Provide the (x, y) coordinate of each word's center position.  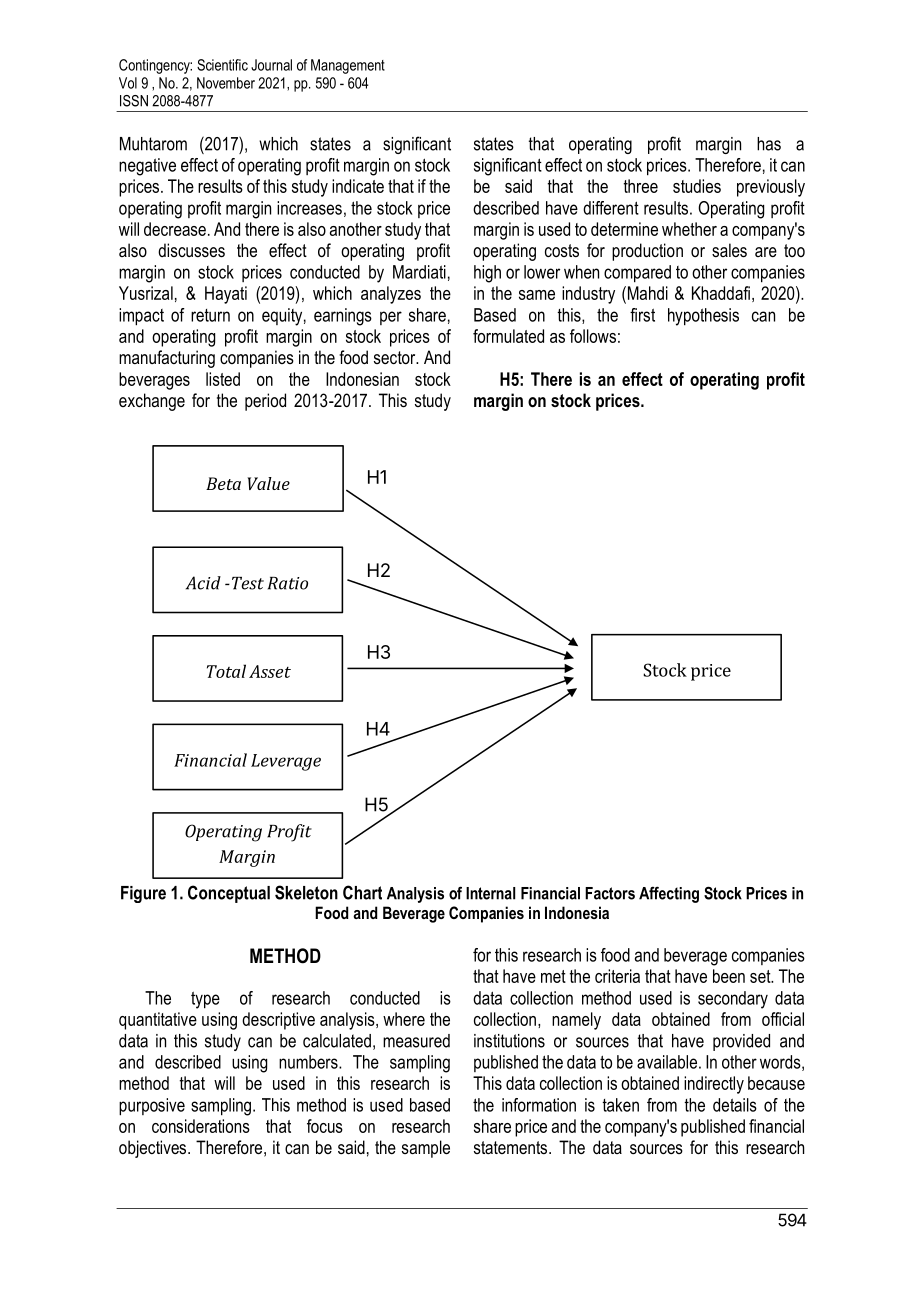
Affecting (669, 894)
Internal (490, 893)
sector (396, 357)
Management (348, 66)
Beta (223, 483)
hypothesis (703, 317)
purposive (152, 1107)
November (226, 83)
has (769, 144)
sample (426, 1149)
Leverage (286, 762)
